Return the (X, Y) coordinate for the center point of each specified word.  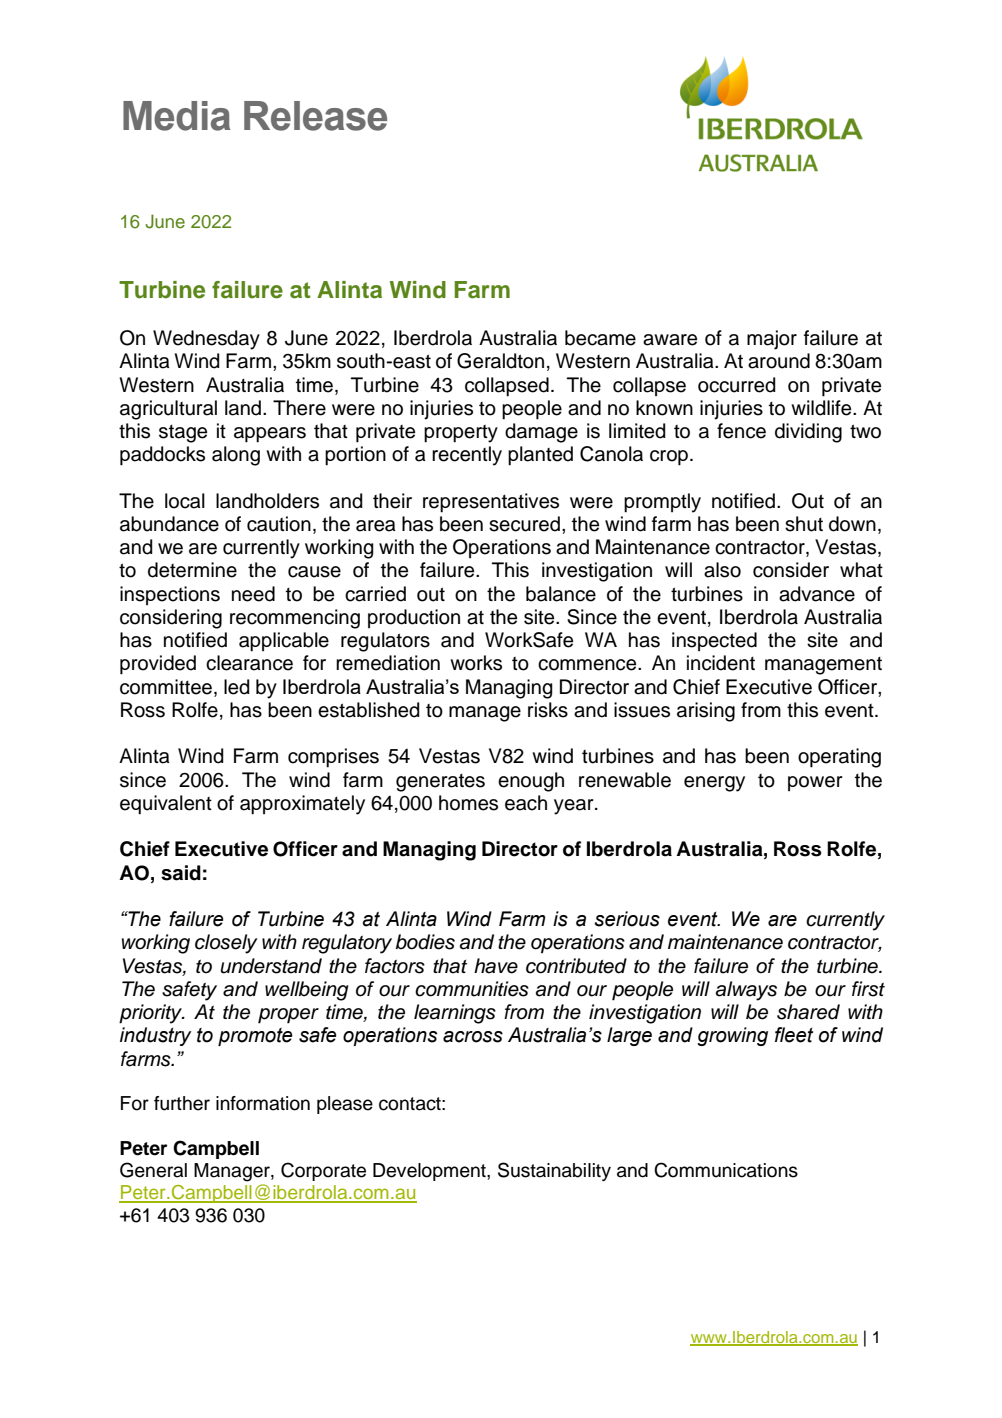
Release (315, 116)
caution (279, 524)
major (772, 340)
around (779, 361)
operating (839, 758)
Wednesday (206, 340)
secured (524, 524)
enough (531, 782)
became (600, 338)
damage (541, 433)
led (237, 687)
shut (804, 524)
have (496, 966)
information (263, 1103)
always (746, 991)
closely (226, 944)
